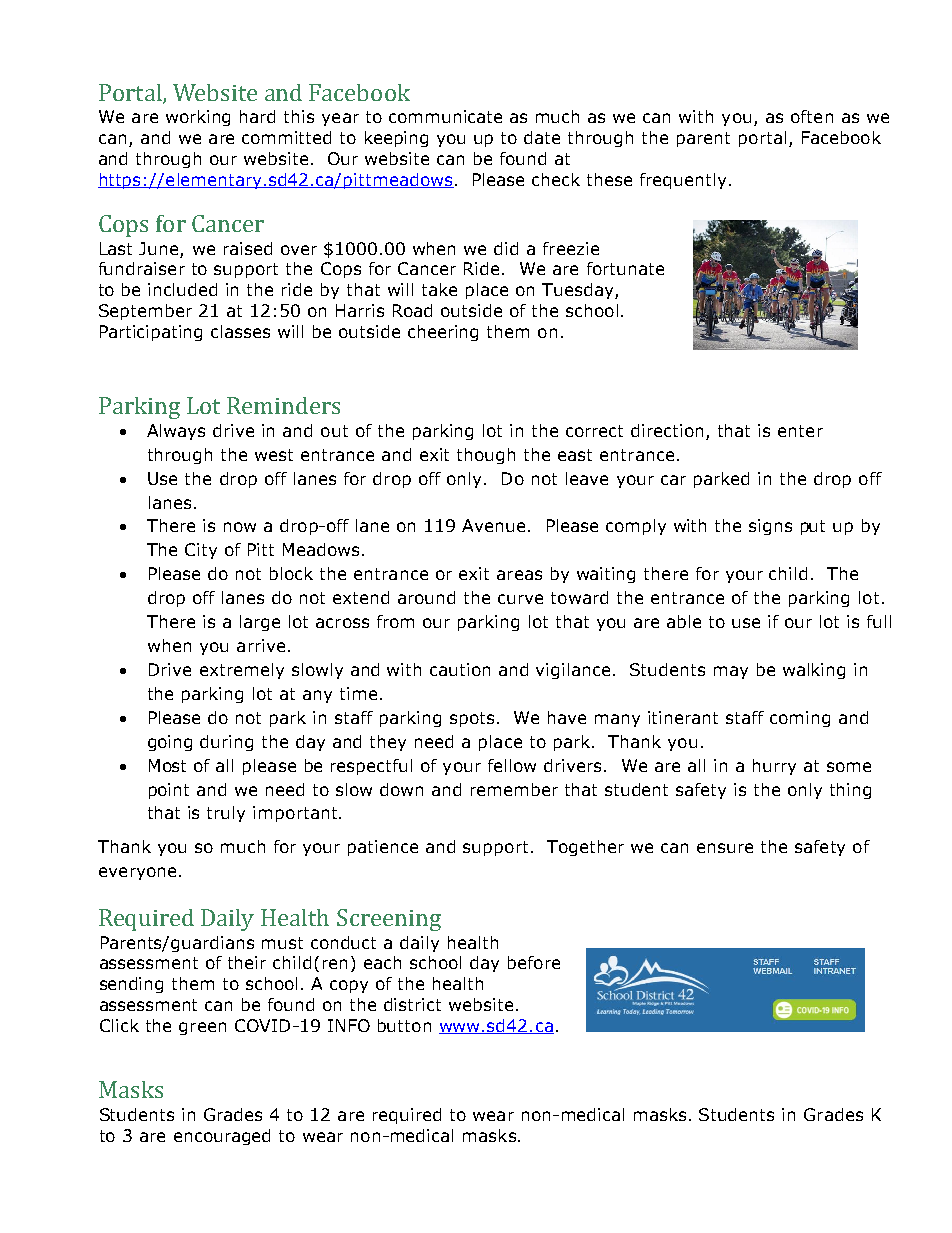 Image resolution: width=952 pixels, height=1233 pixels. What do you see at coordinates (486, 456) in the document?
I see `though` at bounding box center [486, 456].
